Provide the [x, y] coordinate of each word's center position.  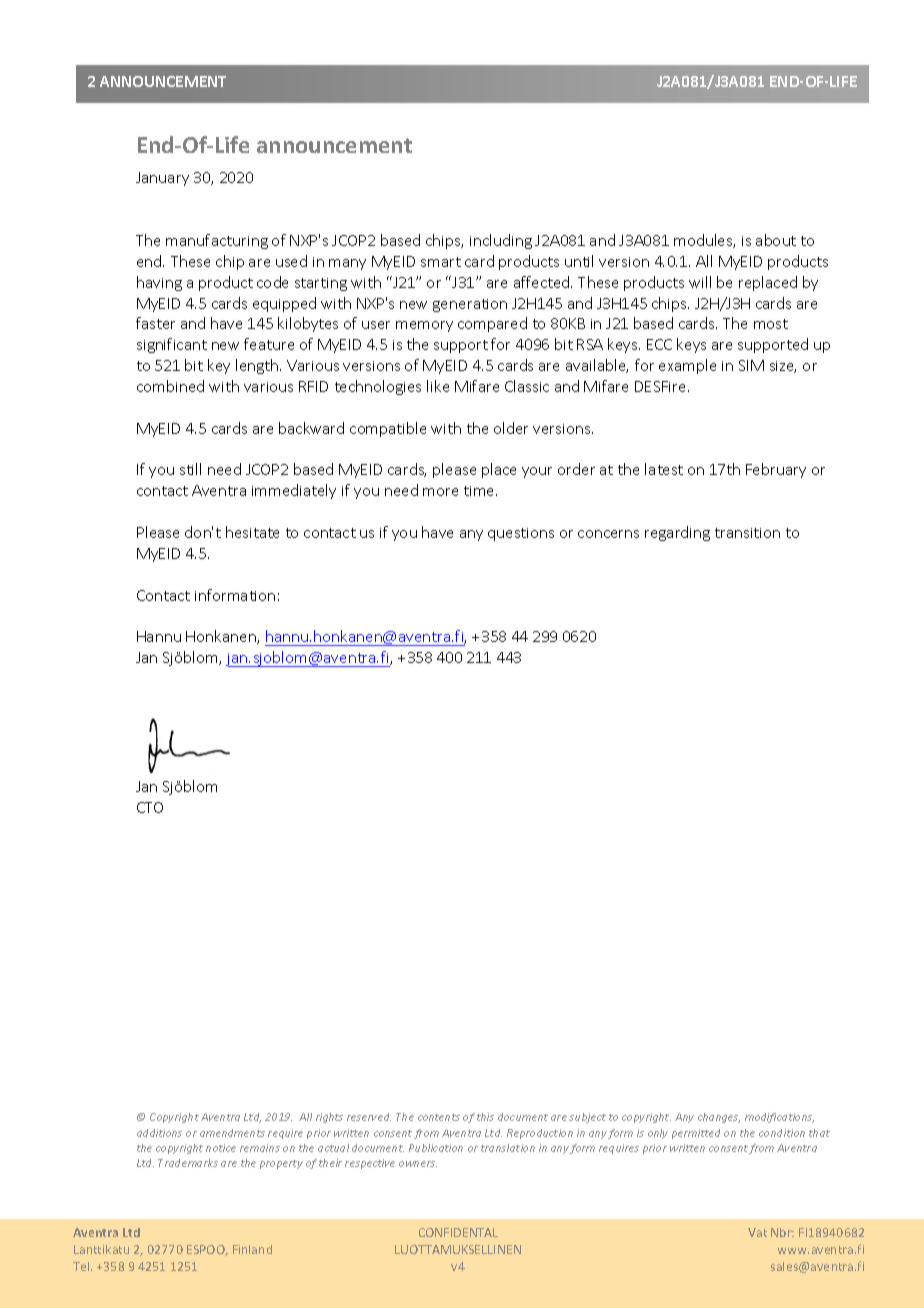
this [485, 1117]
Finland [252, 1249]
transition [747, 533]
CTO [150, 807]
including [501, 241]
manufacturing [217, 241]
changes [719, 1118]
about [776, 240]
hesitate [252, 532]
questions [521, 534]
